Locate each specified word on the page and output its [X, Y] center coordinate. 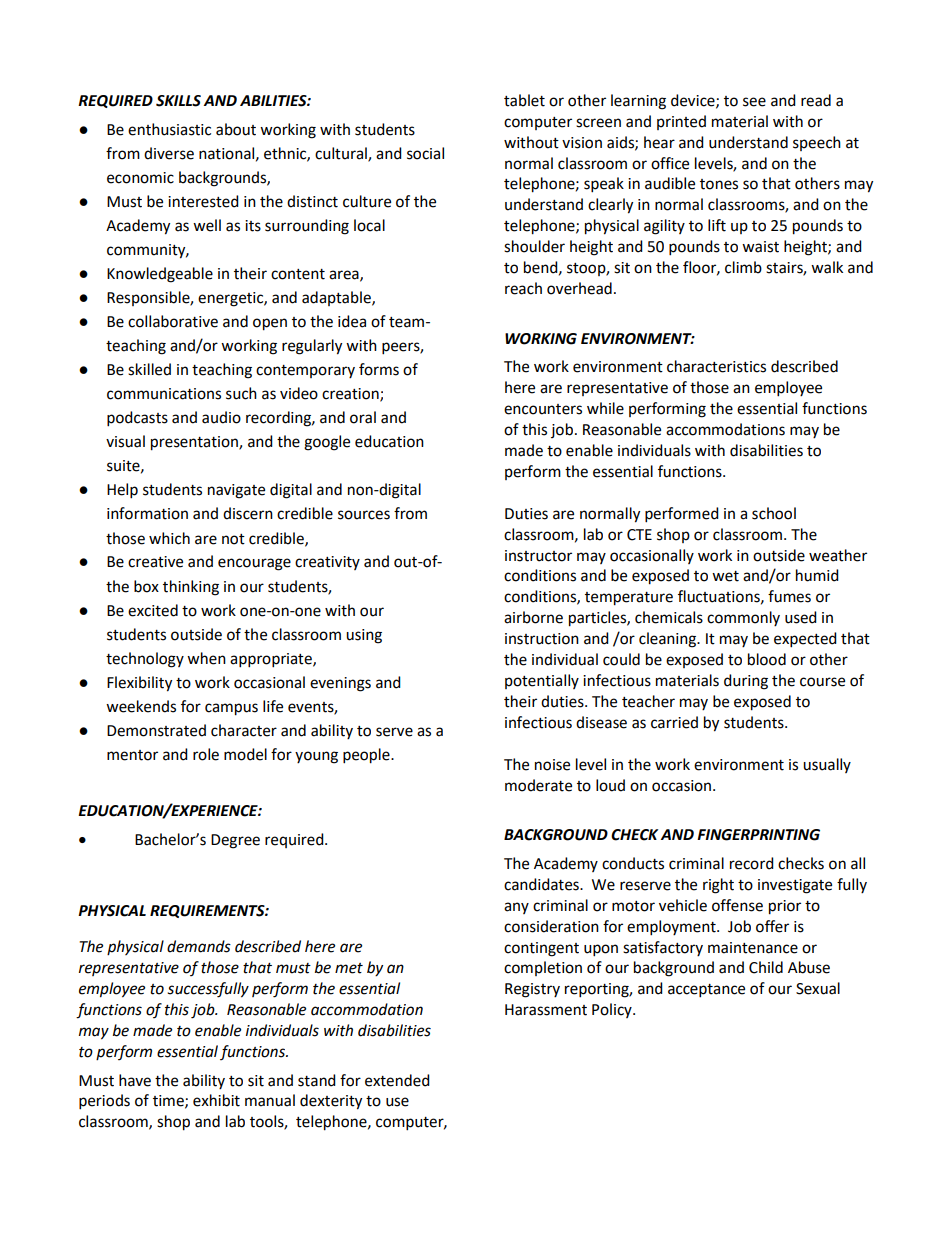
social [425, 153]
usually [827, 765]
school [774, 513]
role [206, 754]
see [754, 102]
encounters [543, 409]
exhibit [216, 1100]
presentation [195, 443]
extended [397, 1080]
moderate [538, 785]
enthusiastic [169, 129]
